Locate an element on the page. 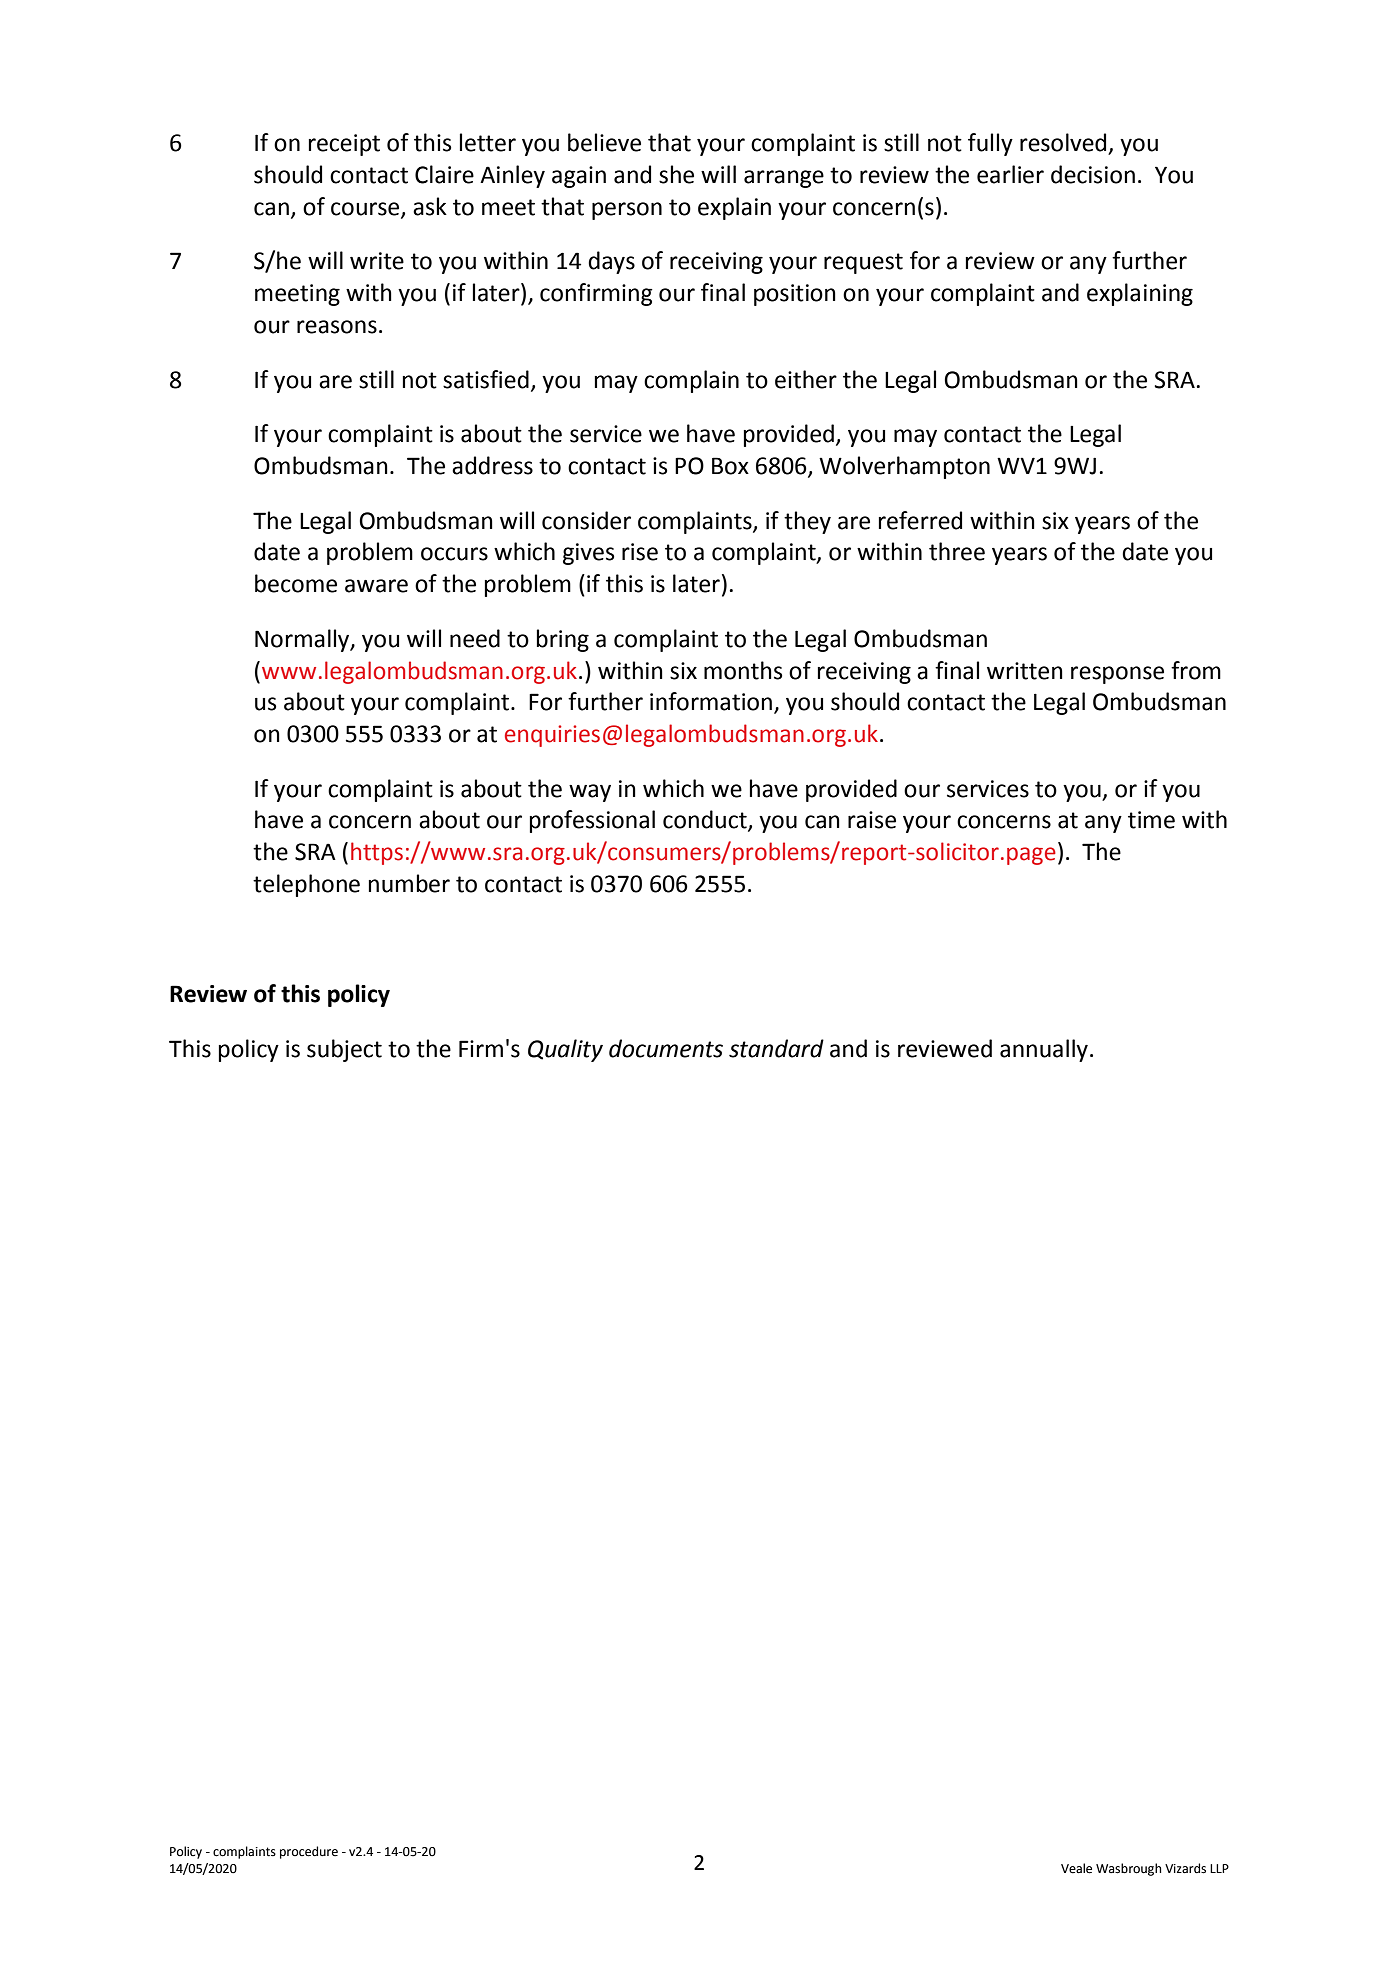 The width and height of the document is (1398, 1978). LLP is located at coordinates (1219, 1868).
